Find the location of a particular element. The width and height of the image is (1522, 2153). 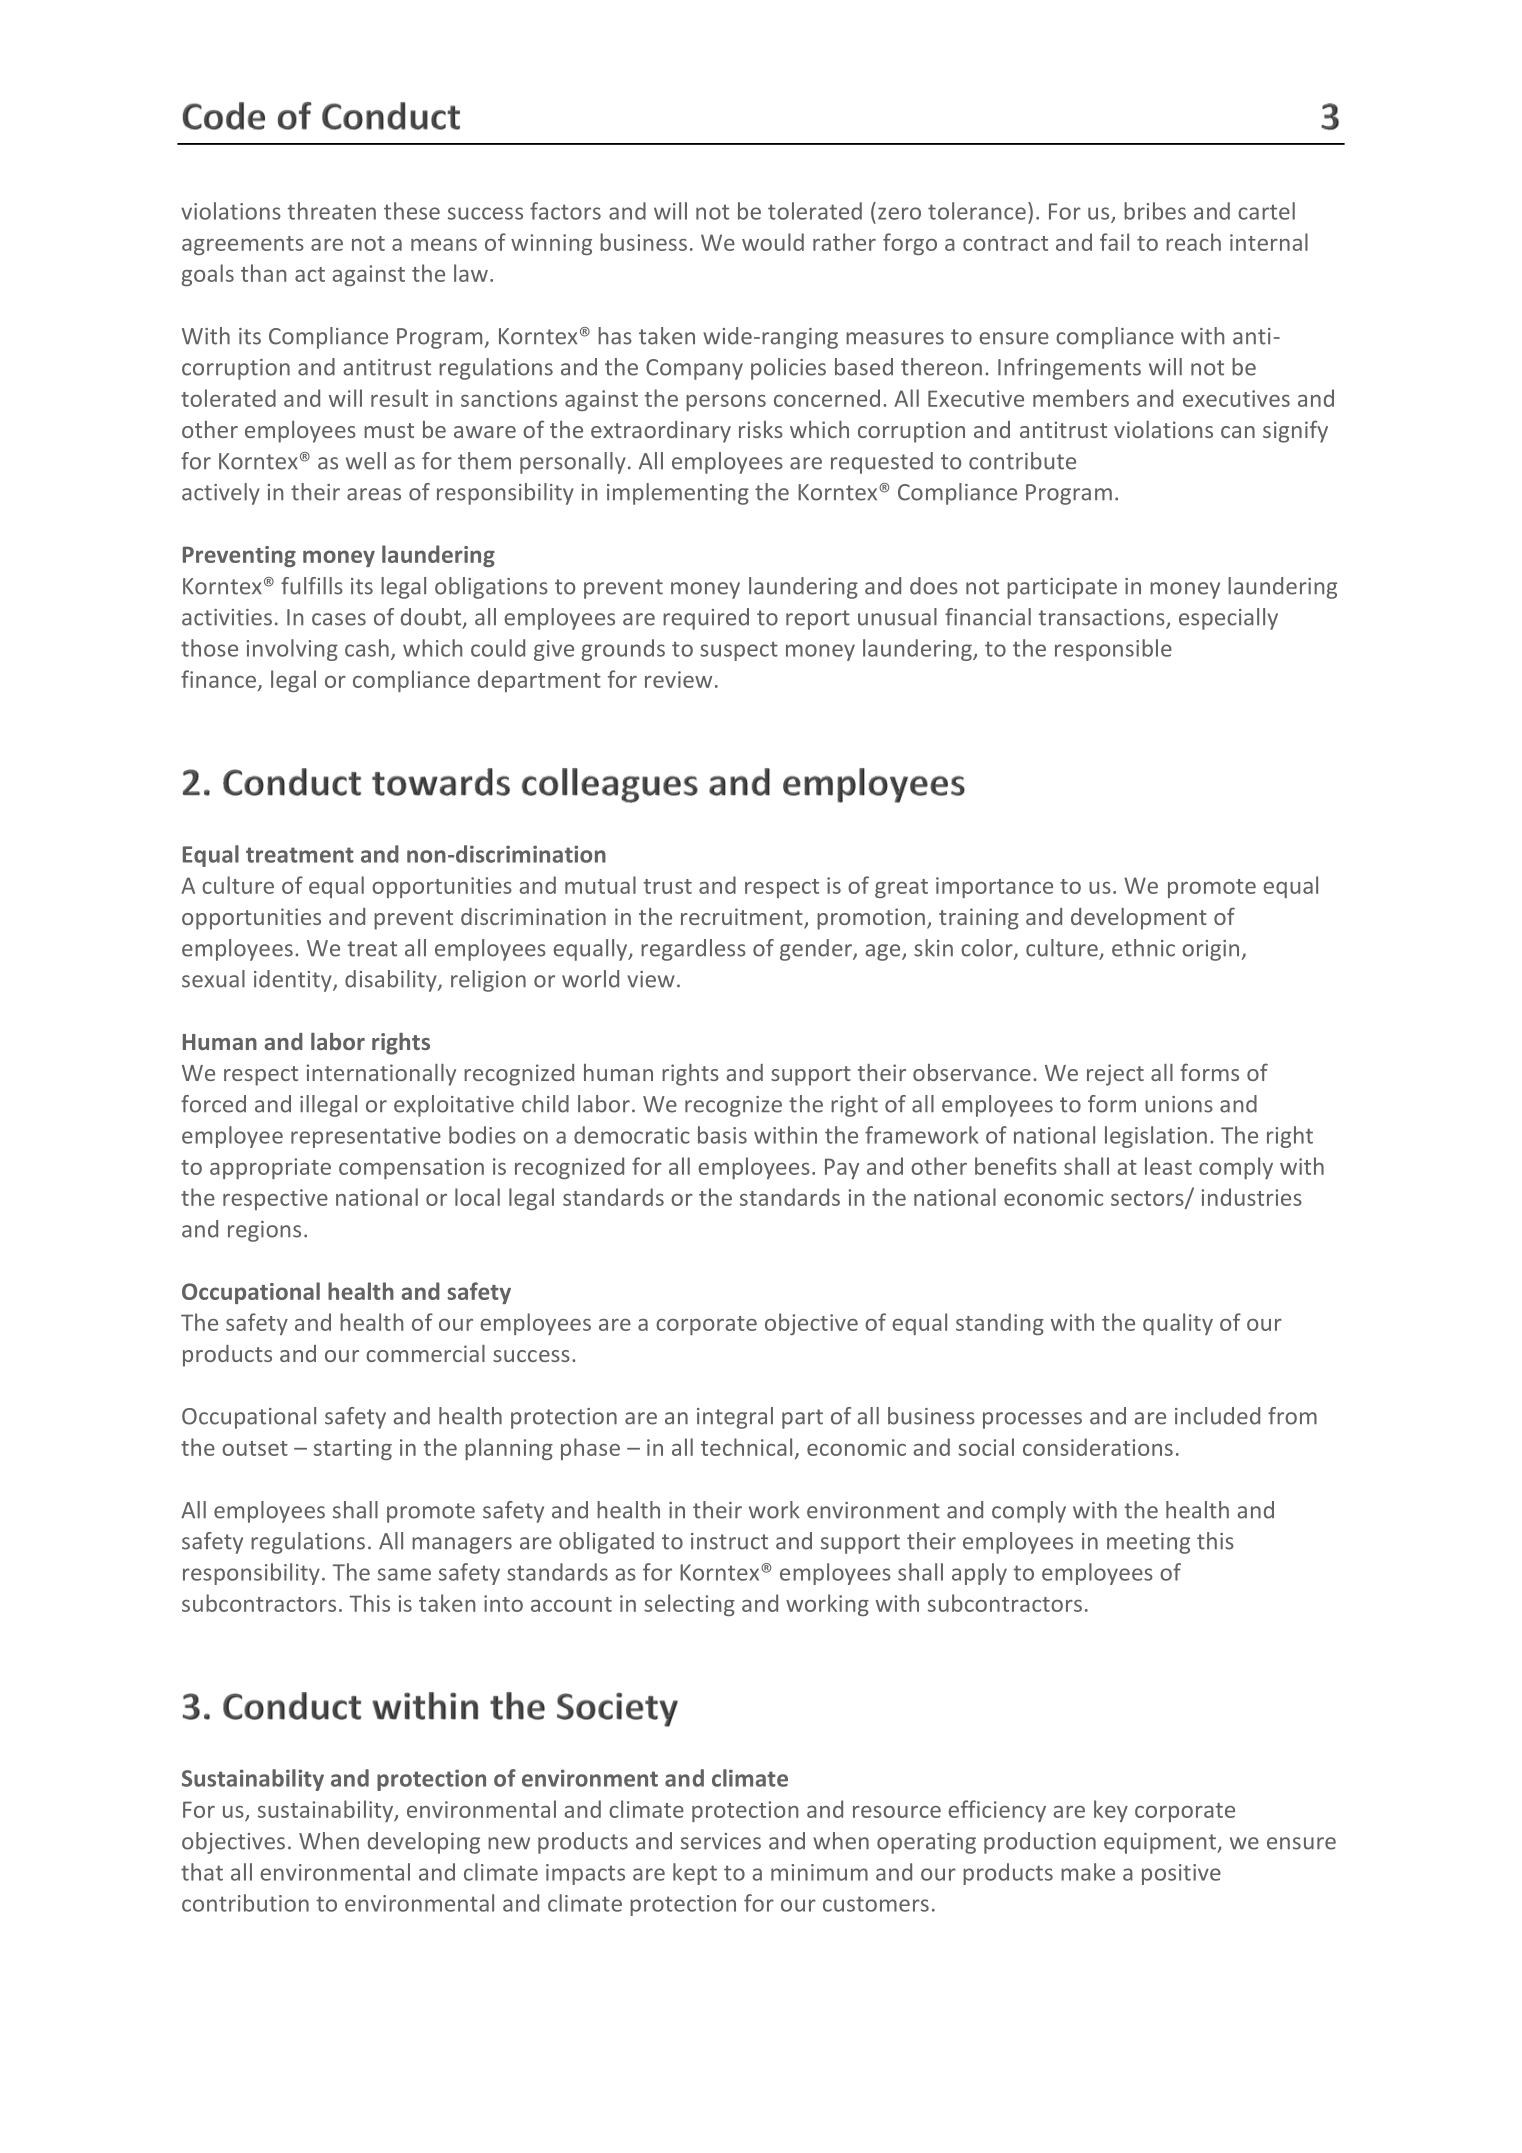

recruitment is located at coordinates (743, 918).
